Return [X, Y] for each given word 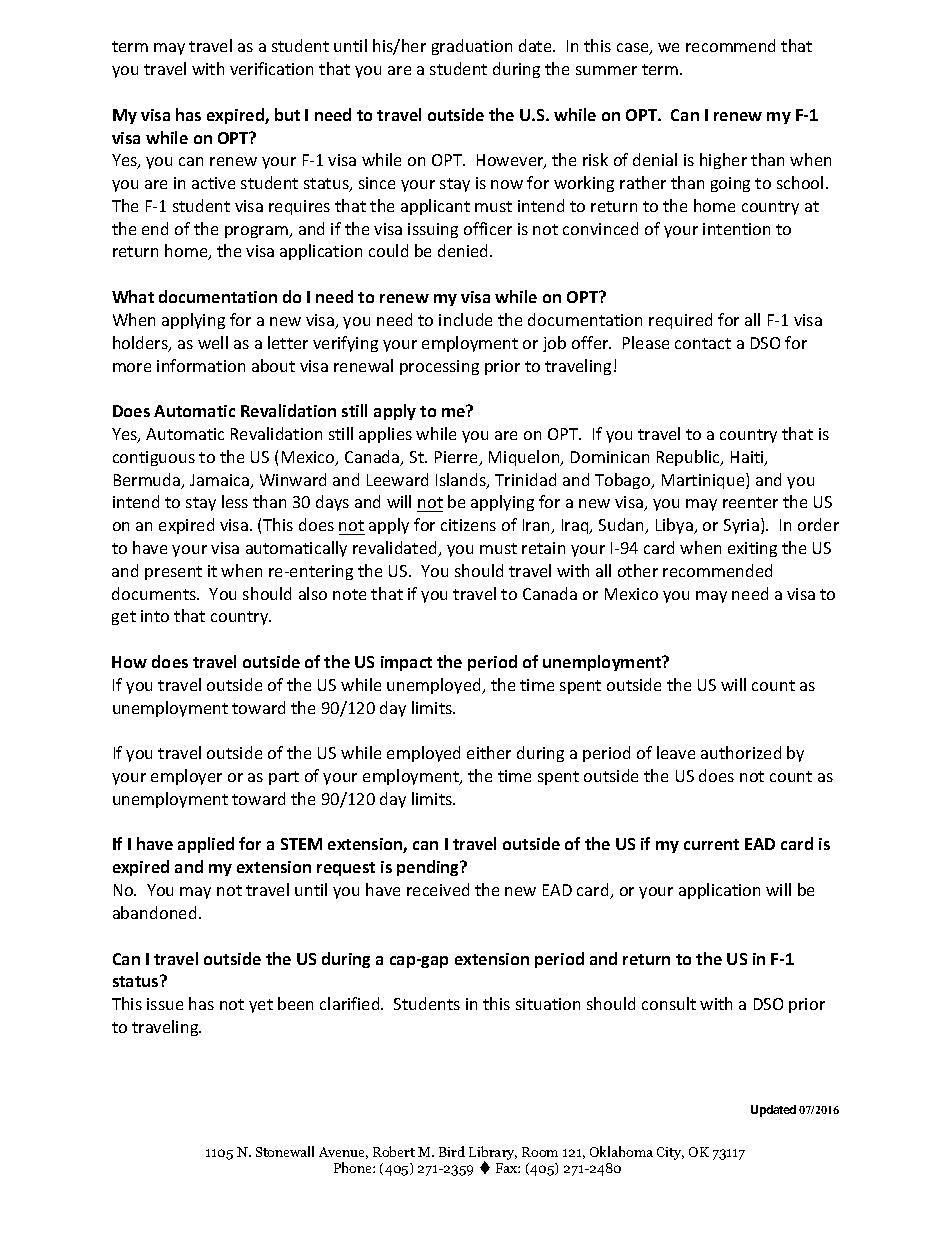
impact [406, 663]
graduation [472, 47]
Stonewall [285, 1151]
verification [271, 68]
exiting [752, 549]
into [155, 616]
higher [723, 161]
